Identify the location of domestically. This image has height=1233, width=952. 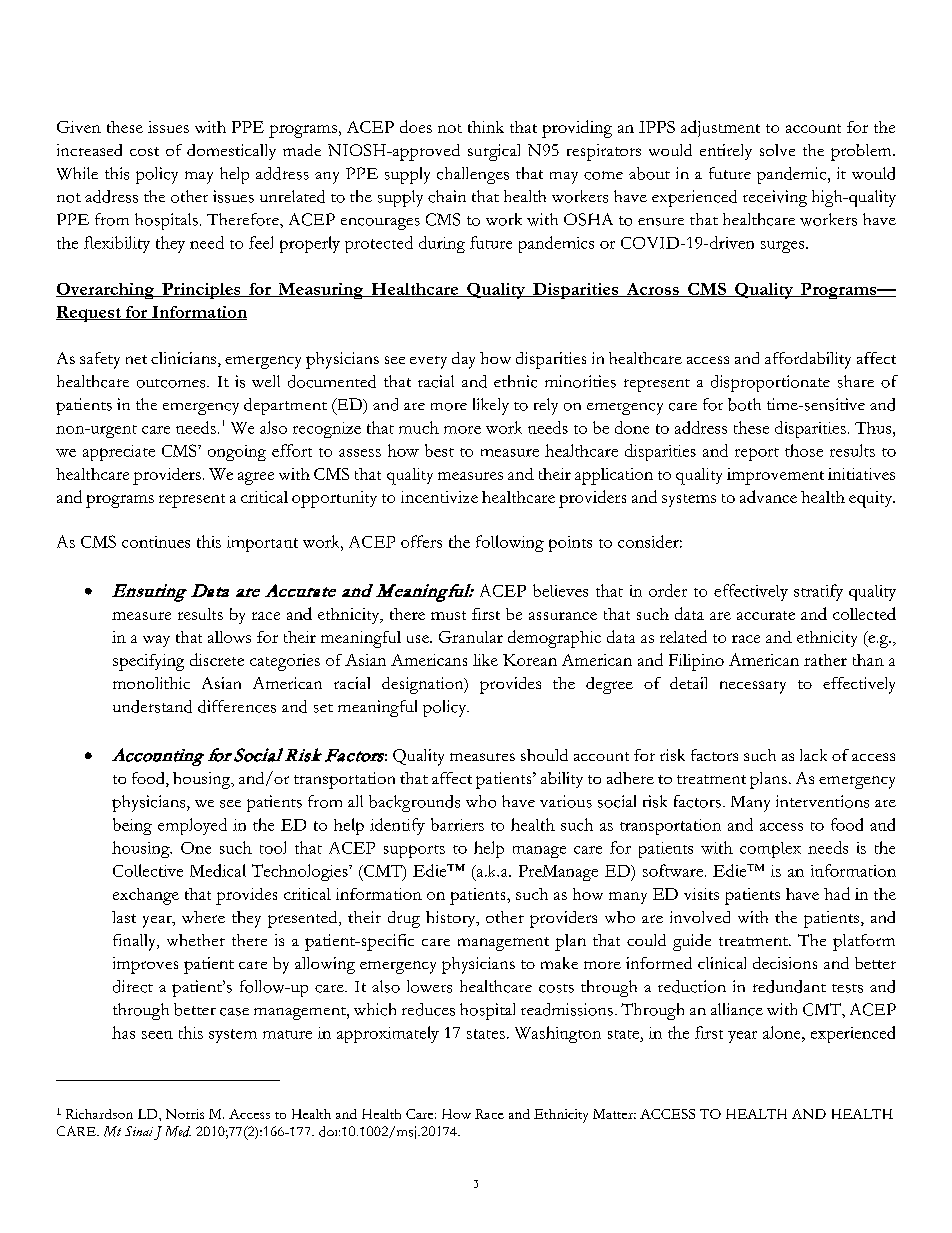
(231, 152).
